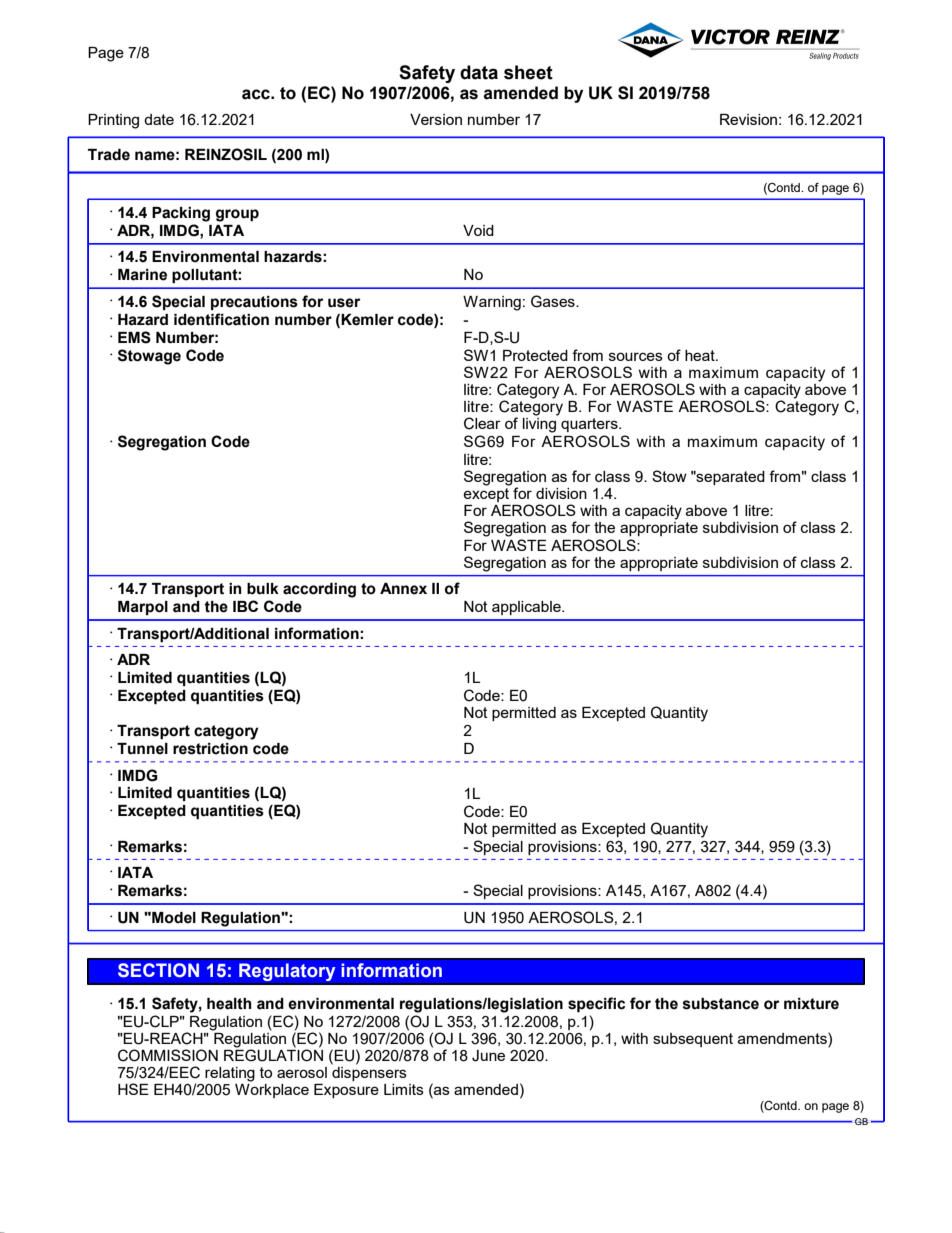 Image resolution: width=952 pixels, height=1233 pixels. What do you see at coordinates (436, 119) in the image?
I see `Version` at bounding box center [436, 119].
